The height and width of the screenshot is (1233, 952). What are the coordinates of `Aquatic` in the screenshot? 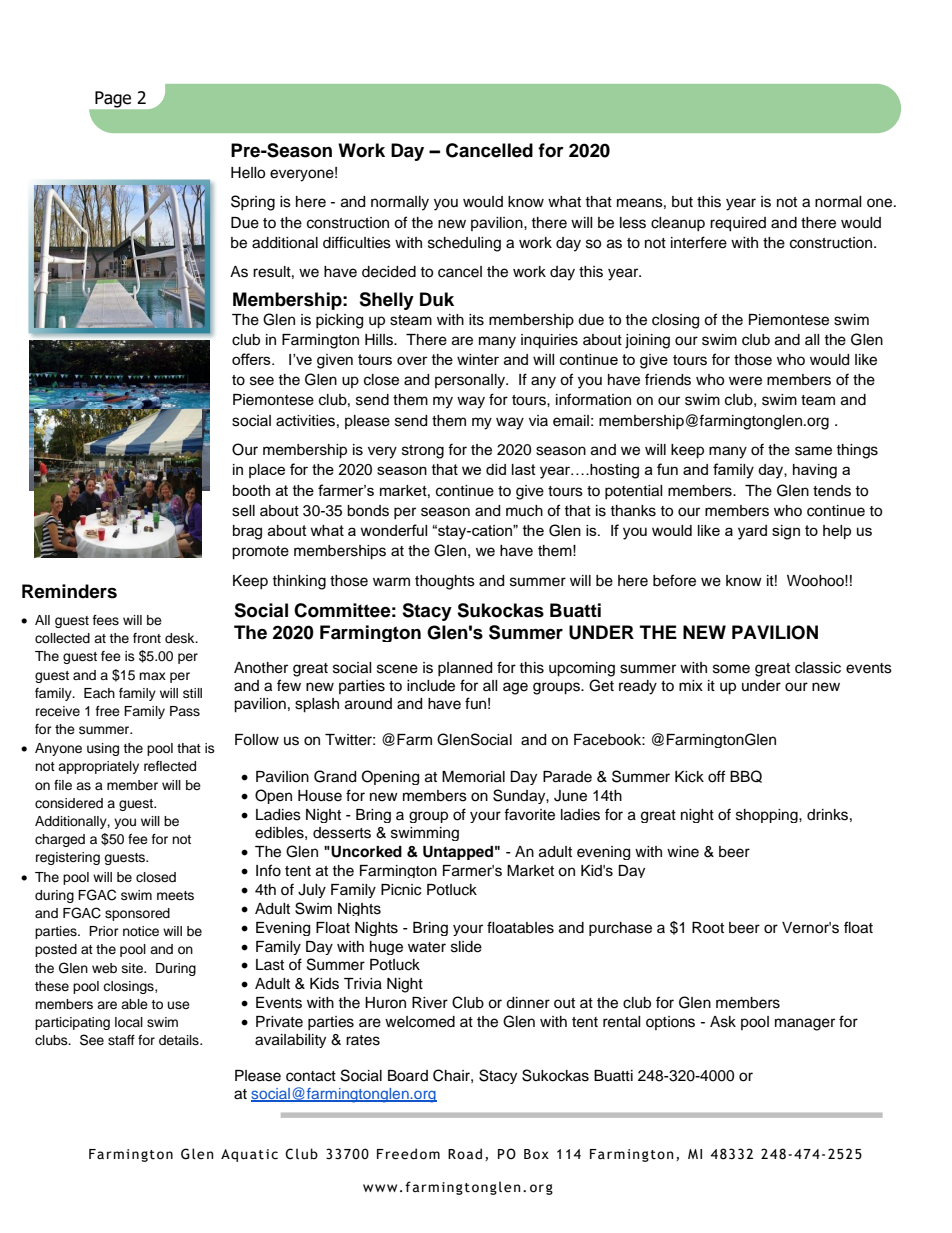 It's located at (249, 1155).
